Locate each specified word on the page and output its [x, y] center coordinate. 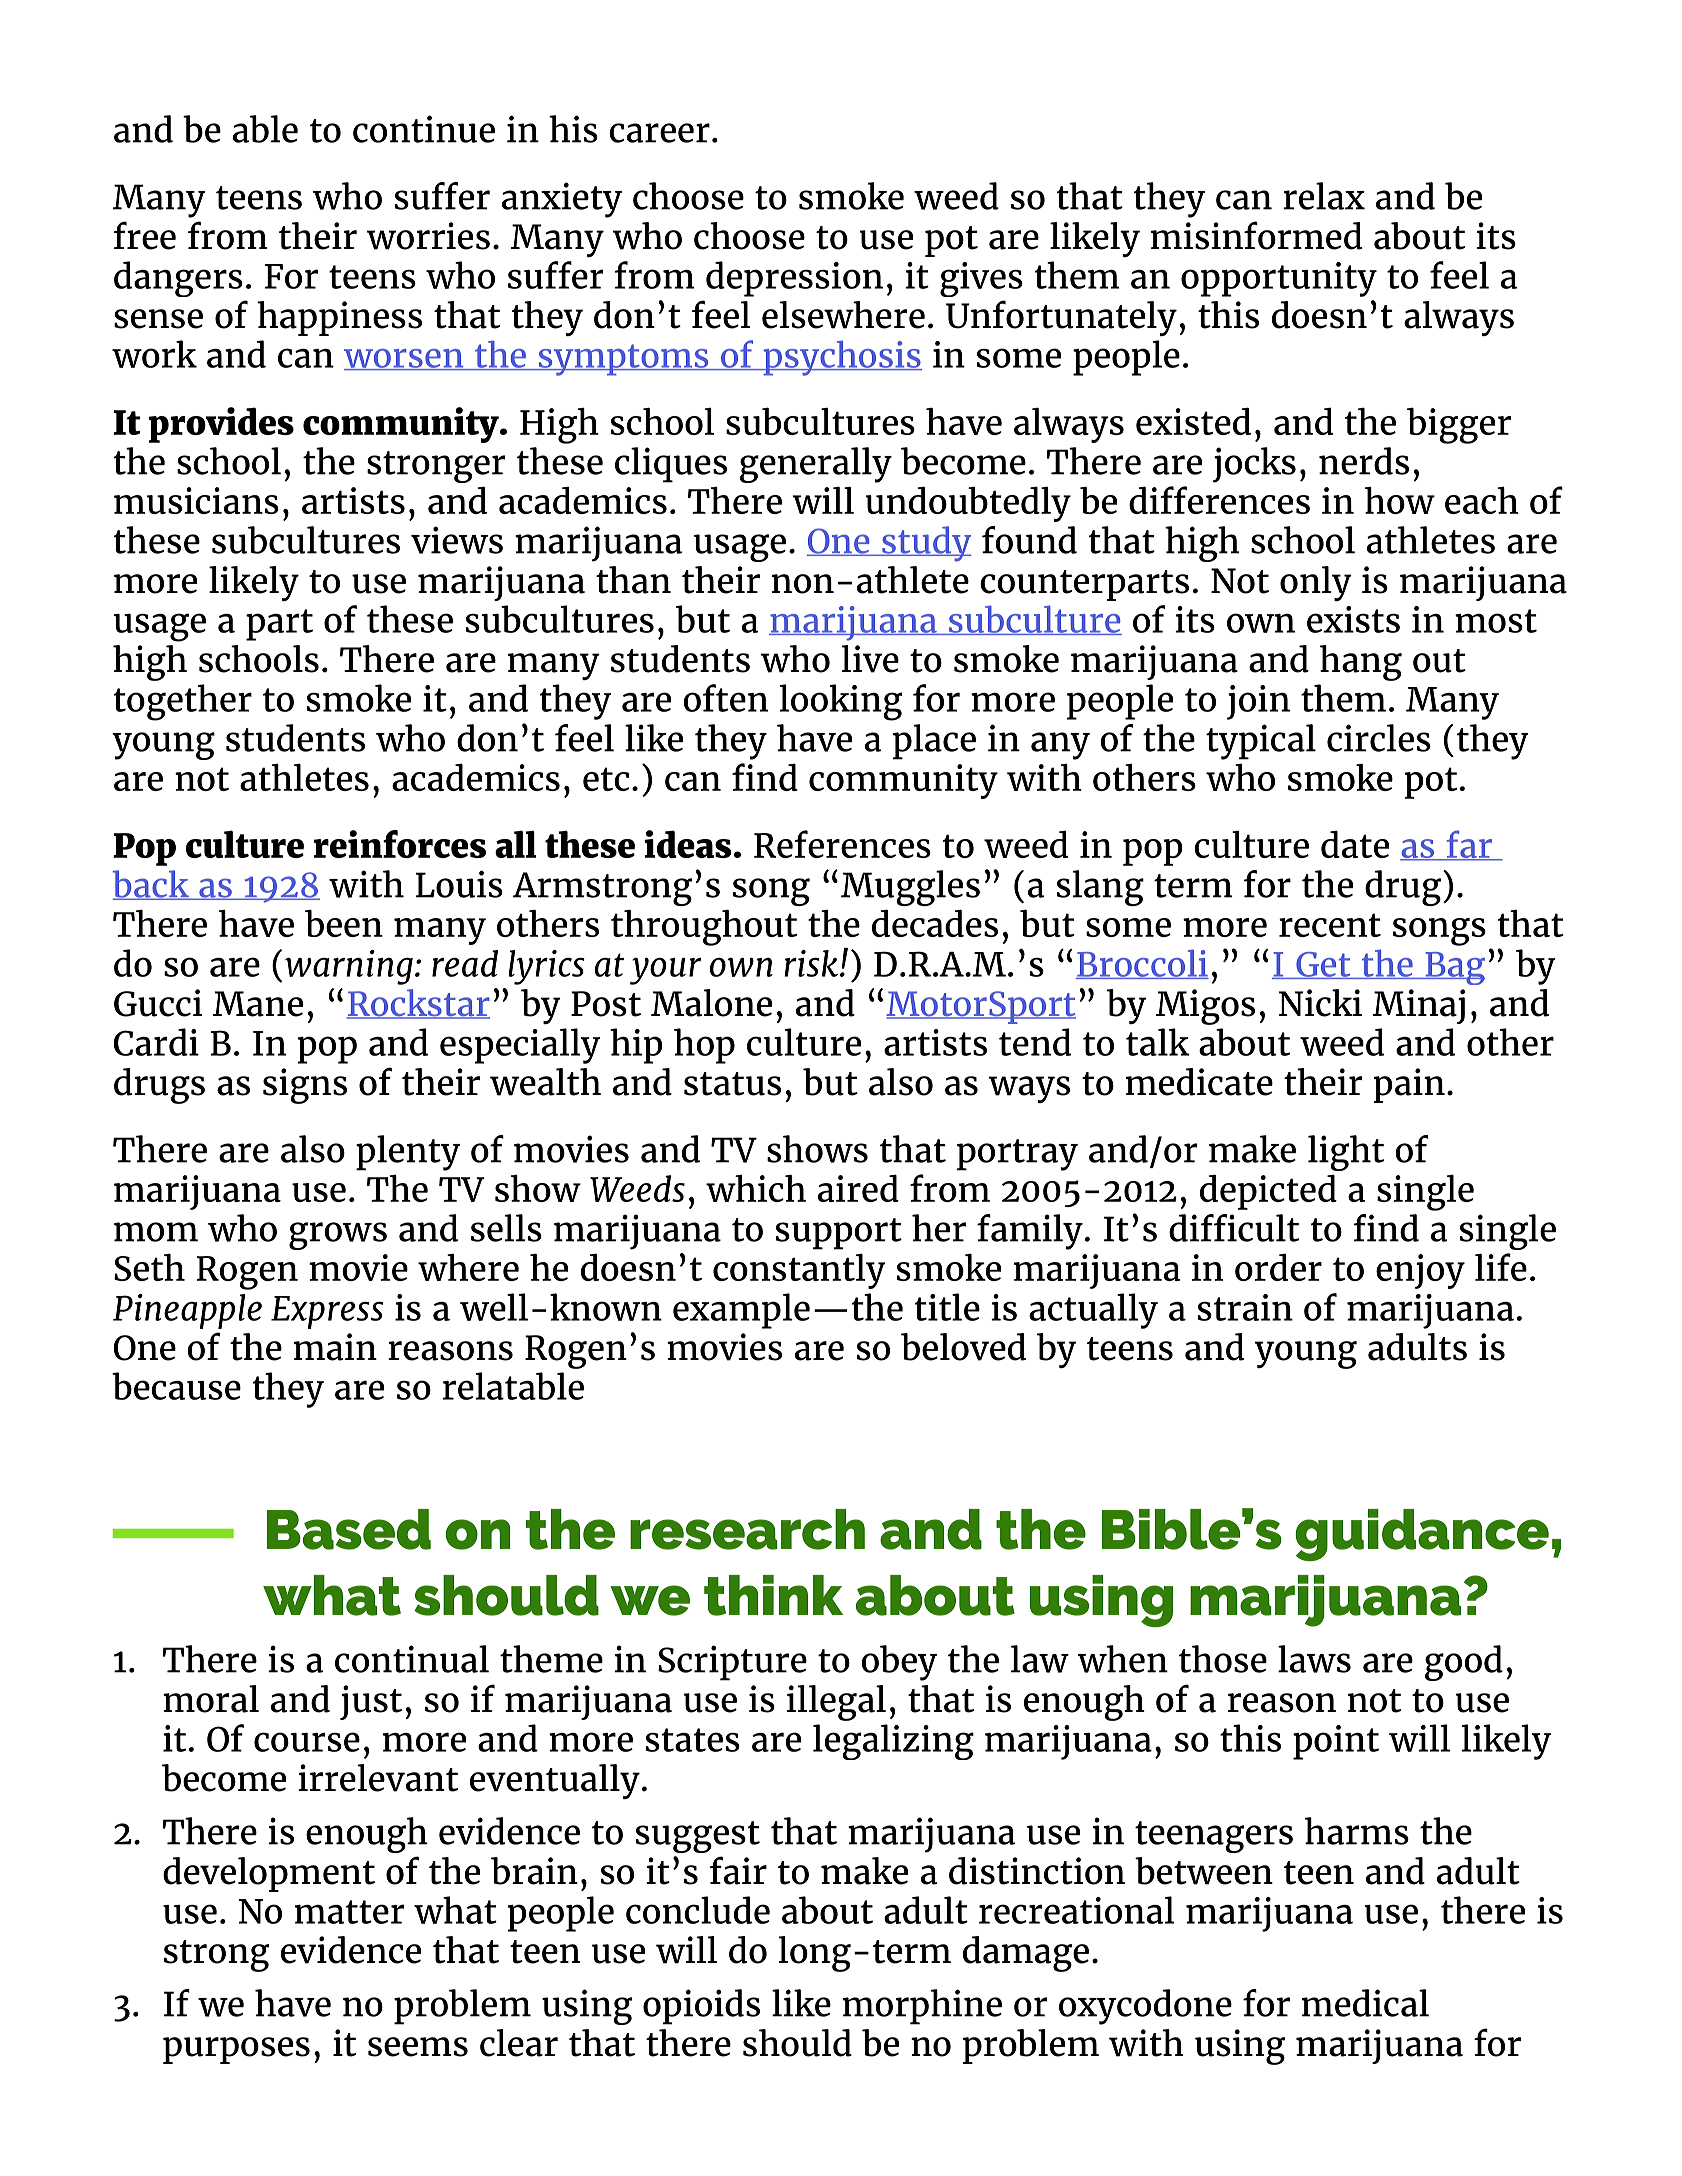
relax [1324, 196]
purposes [236, 2050]
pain [1409, 1085]
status [732, 1084]
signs [305, 1086]
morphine [922, 2007]
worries [428, 236]
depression [794, 279]
